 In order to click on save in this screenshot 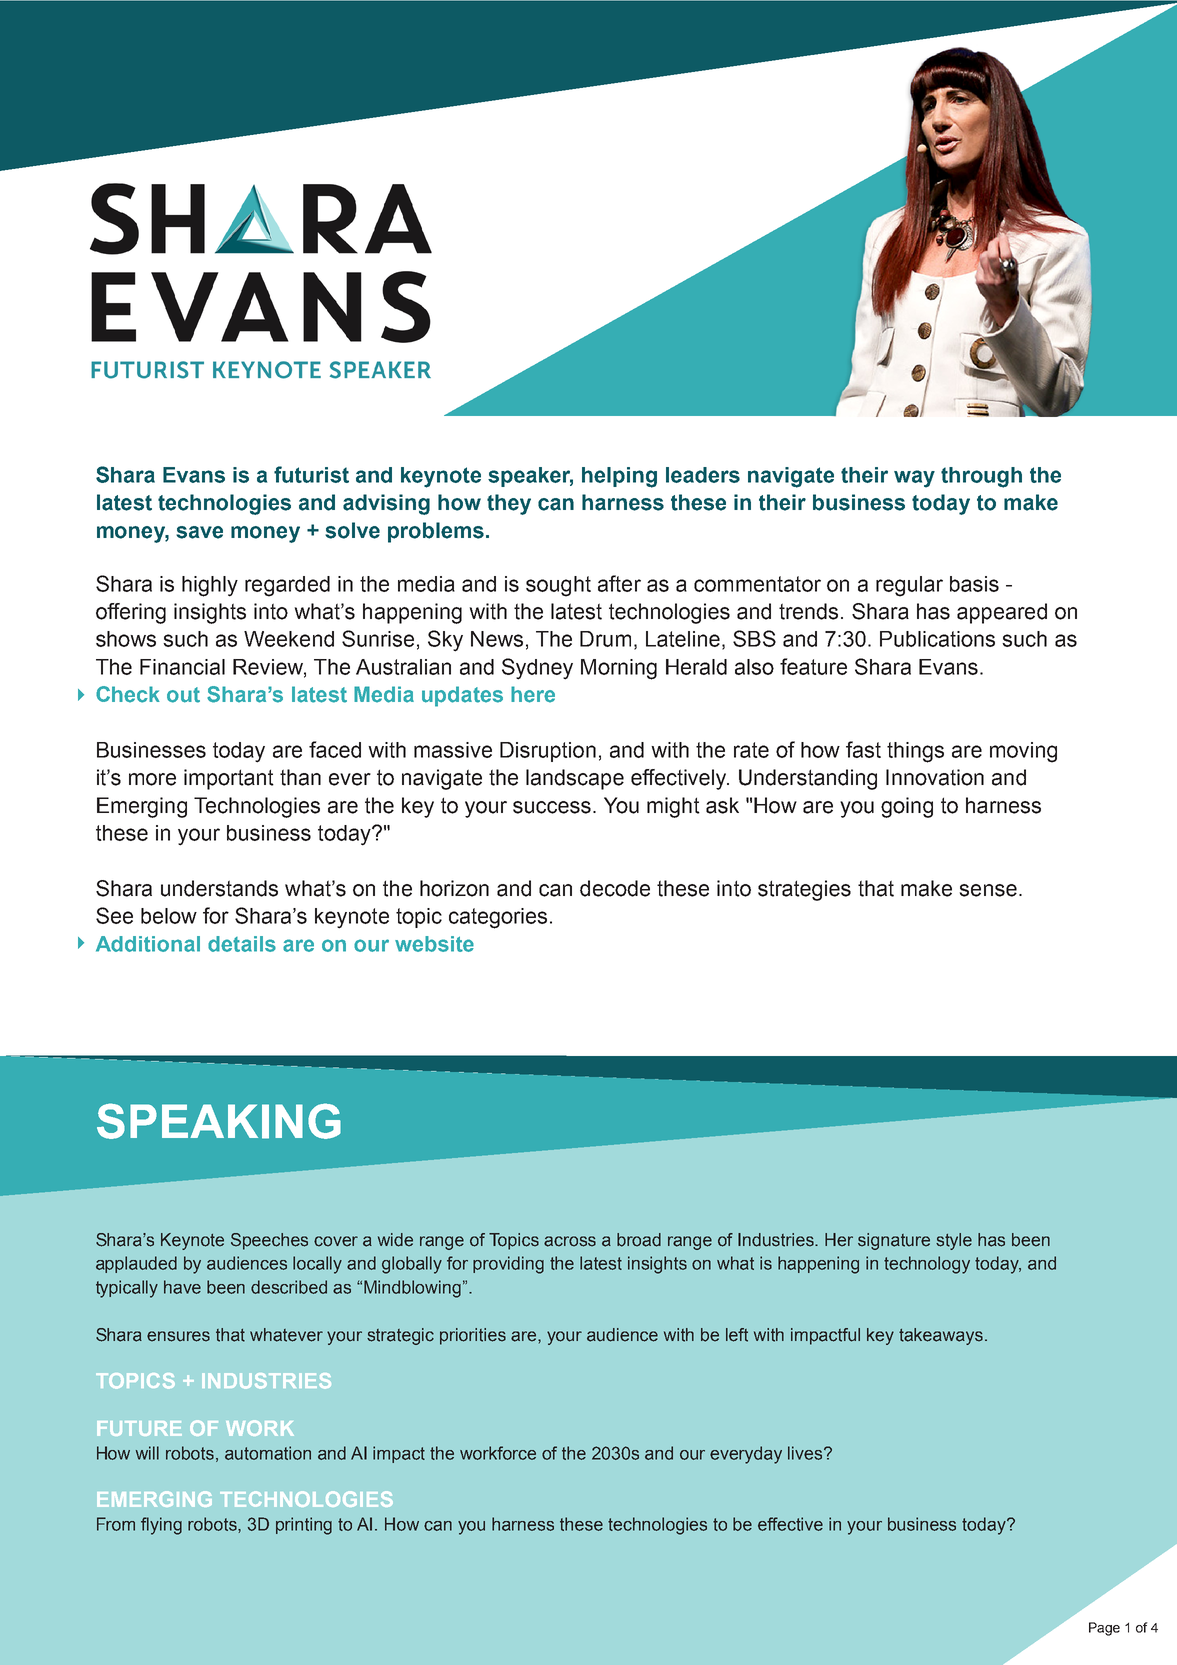, I will do `click(199, 532)`.
